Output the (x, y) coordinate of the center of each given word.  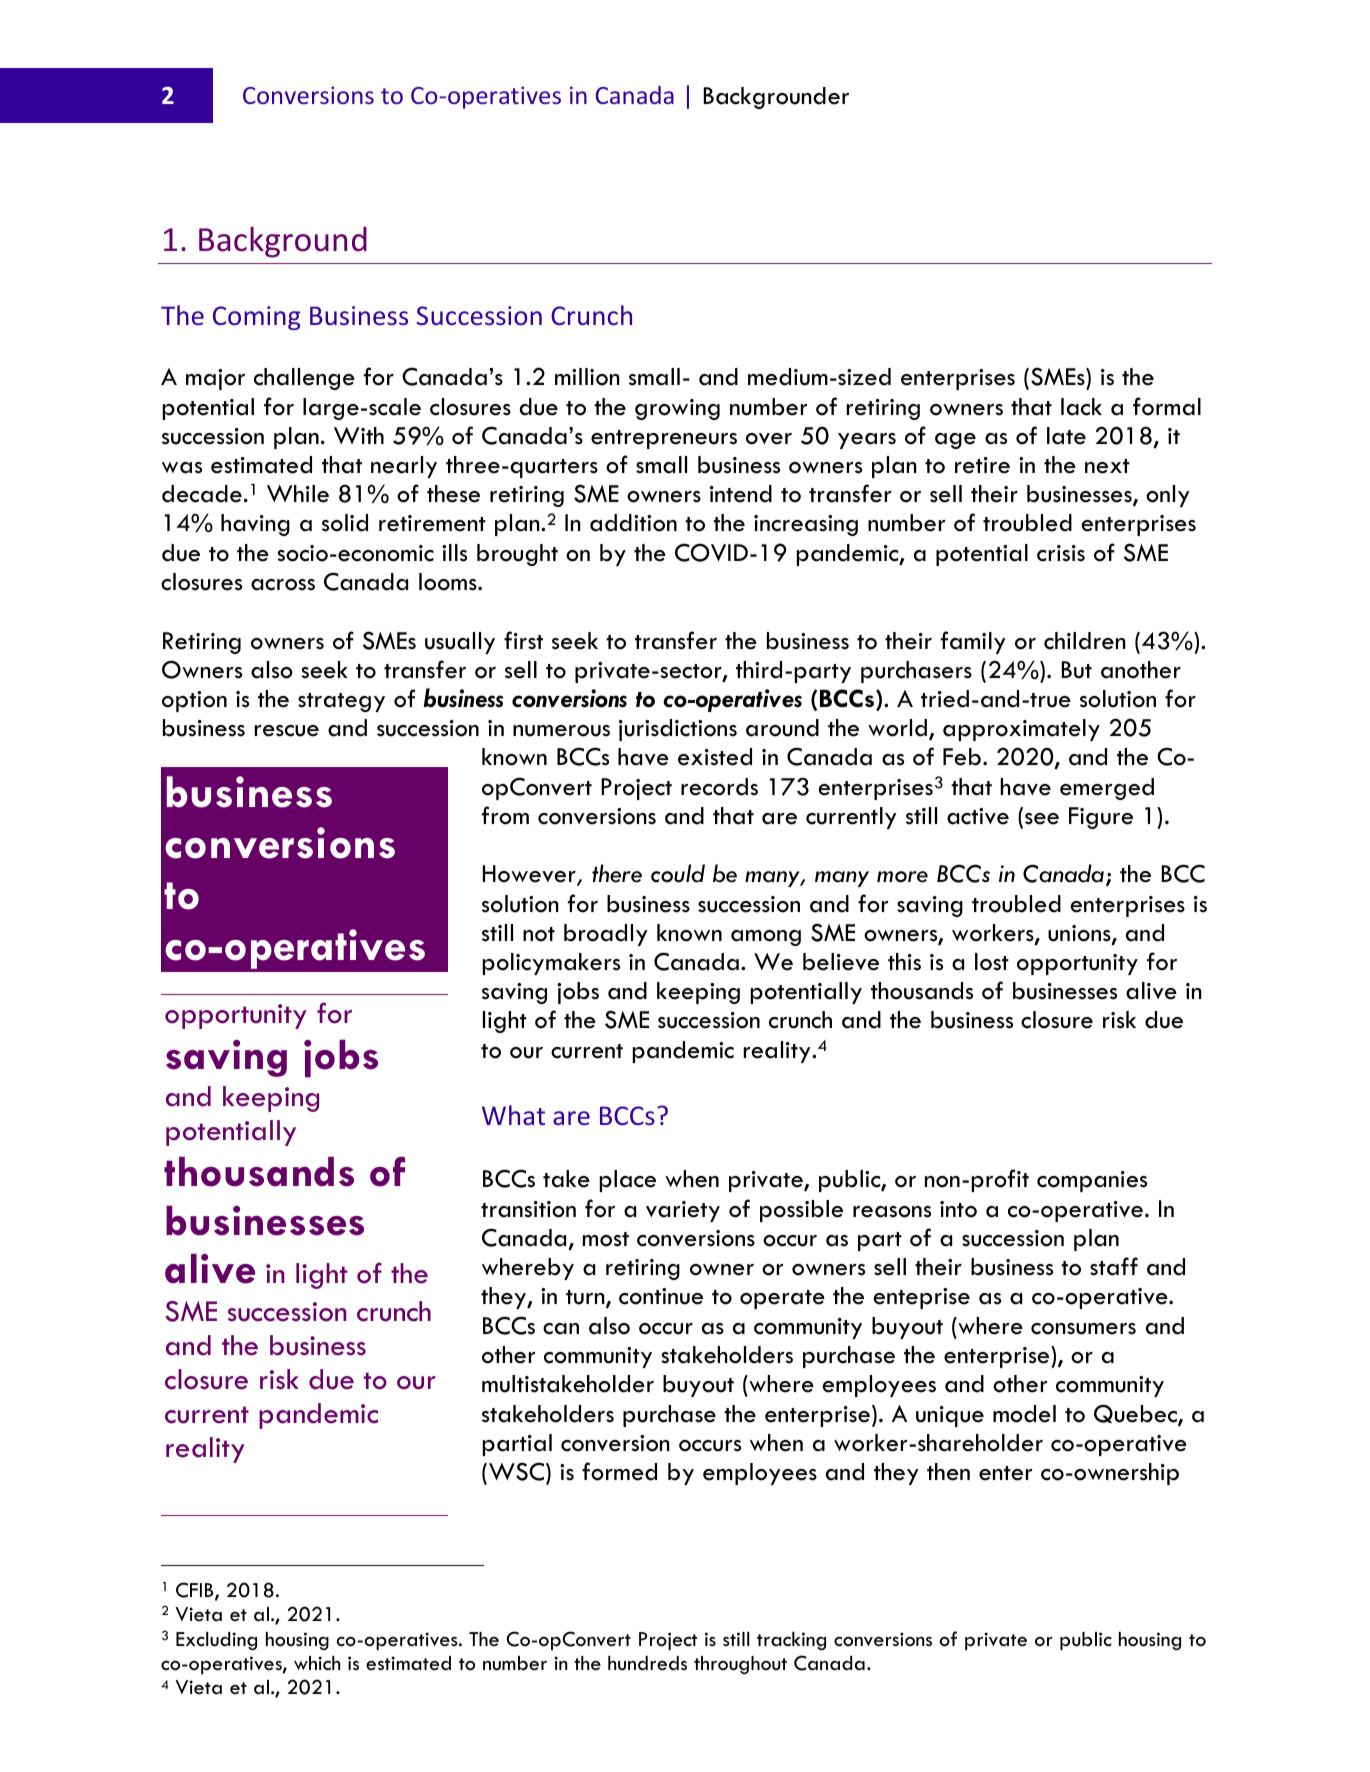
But (1077, 670)
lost (992, 962)
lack (1081, 407)
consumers (1083, 1329)
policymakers (551, 964)
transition (528, 1209)
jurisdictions (678, 730)
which (317, 1663)
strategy (341, 702)
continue (661, 1296)
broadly (605, 935)
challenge (304, 379)
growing (677, 409)
